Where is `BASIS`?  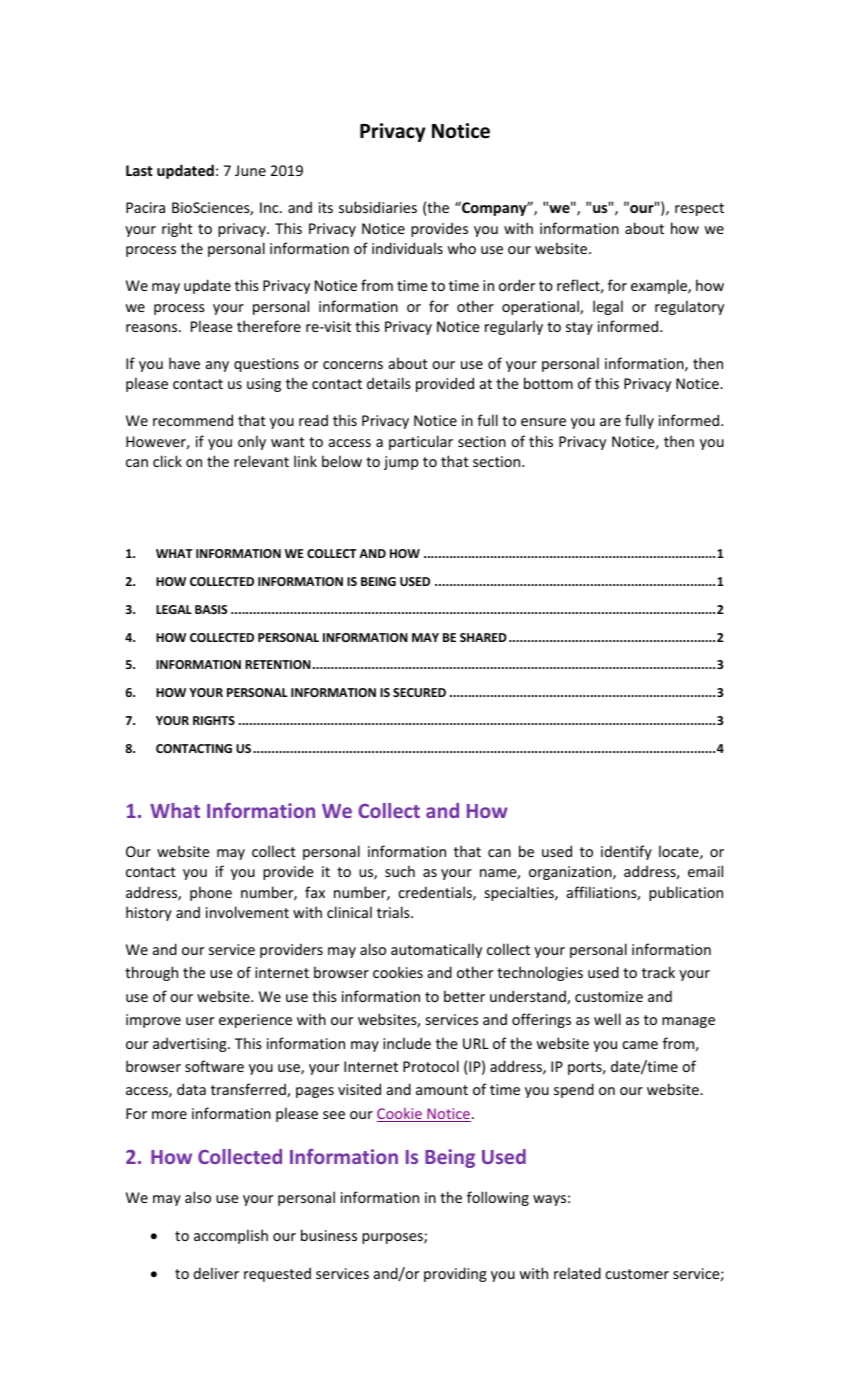
BASIS is located at coordinates (211, 609).
